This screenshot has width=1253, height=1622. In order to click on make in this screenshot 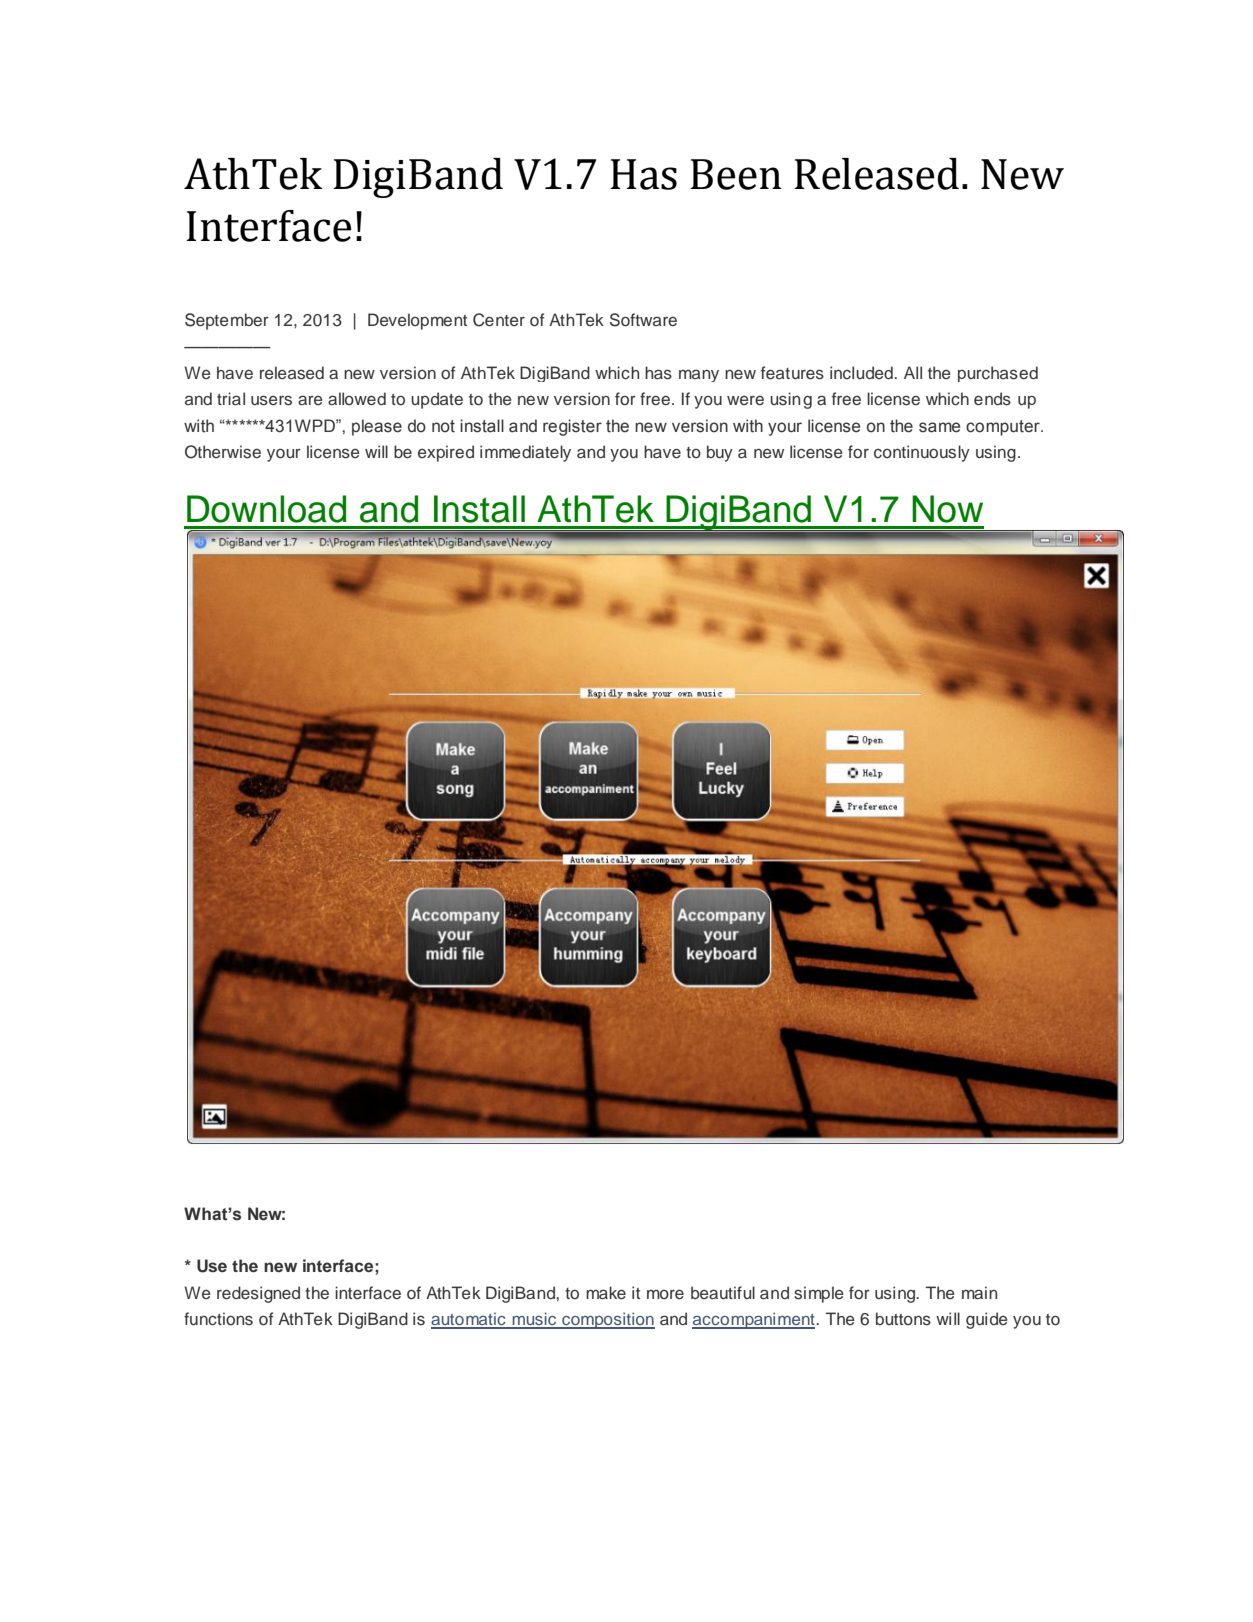, I will do `click(606, 1293)`.
